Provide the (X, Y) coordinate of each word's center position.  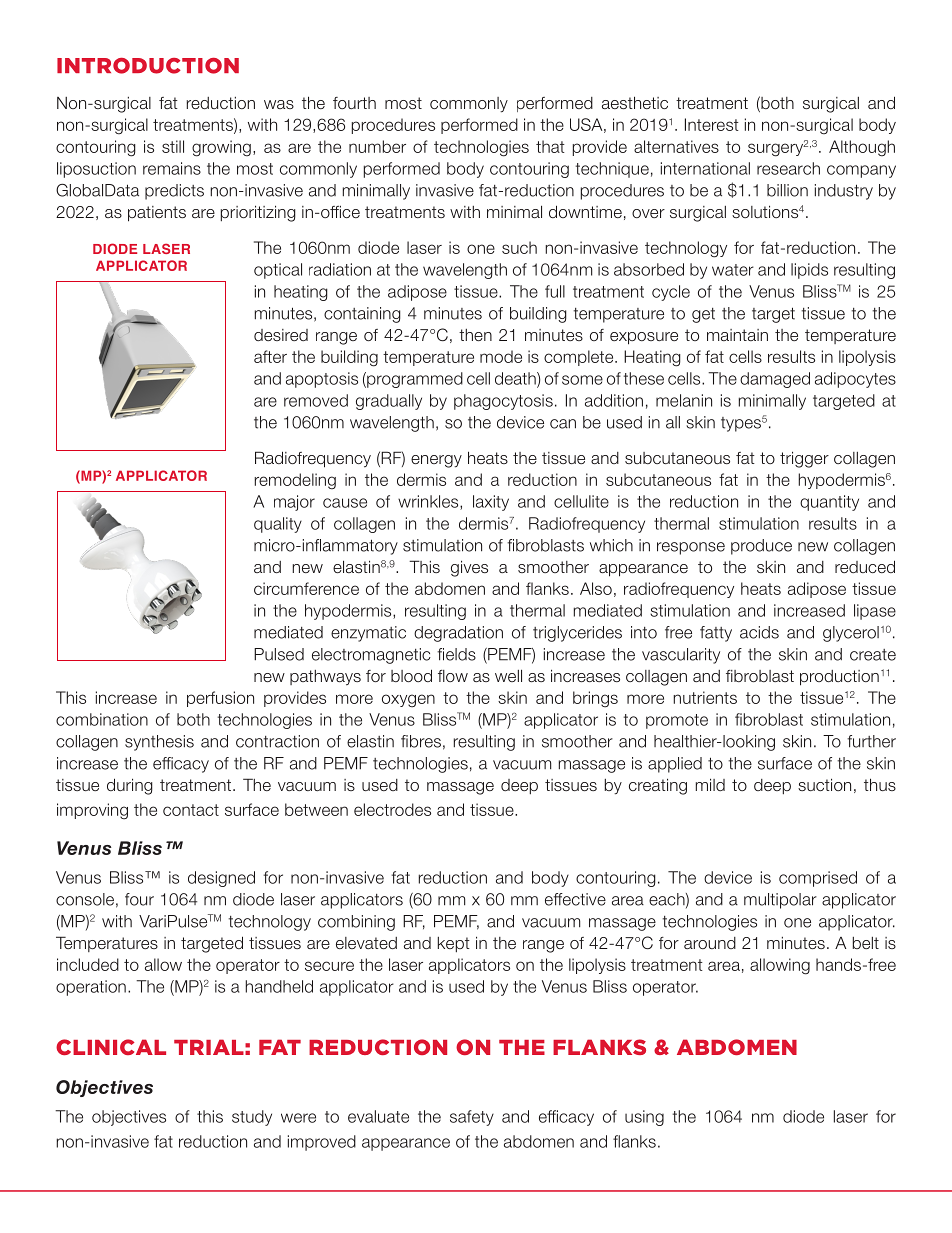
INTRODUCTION (148, 66)
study (252, 1118)
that (550, 146)
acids (759, 632)
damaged (775, 380)
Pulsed (279, 654)
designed (221, 879)
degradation (458, 634)
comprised (818, 879)
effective (575, 899)
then (475, 335)
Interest (712, 124)
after (270, 356)
